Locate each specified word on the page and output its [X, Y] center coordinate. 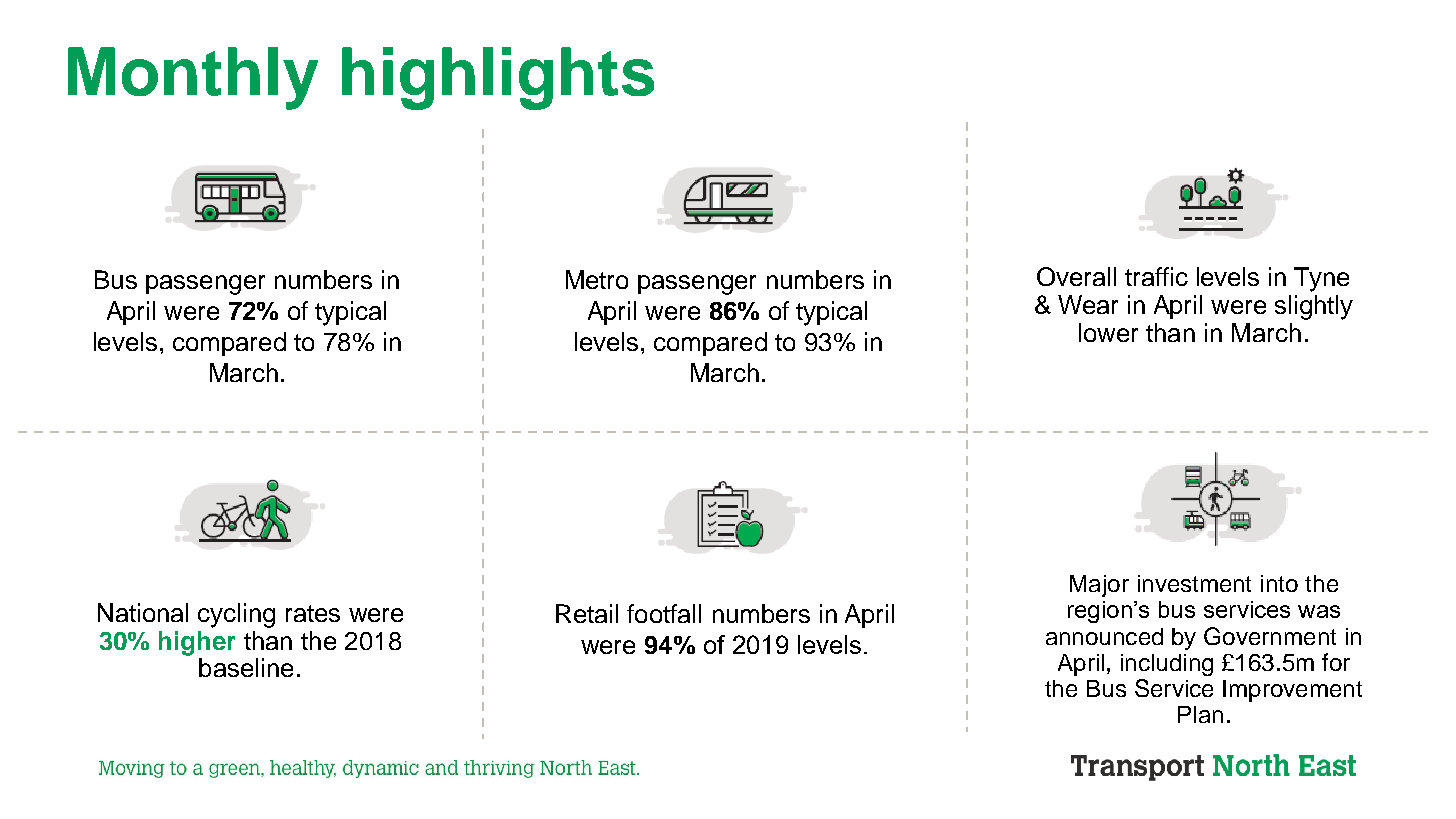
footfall [664, 613]
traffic [1156, 276]
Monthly [193, 78]
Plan [1200, 714]
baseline [246, 667]
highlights [498, 78]
